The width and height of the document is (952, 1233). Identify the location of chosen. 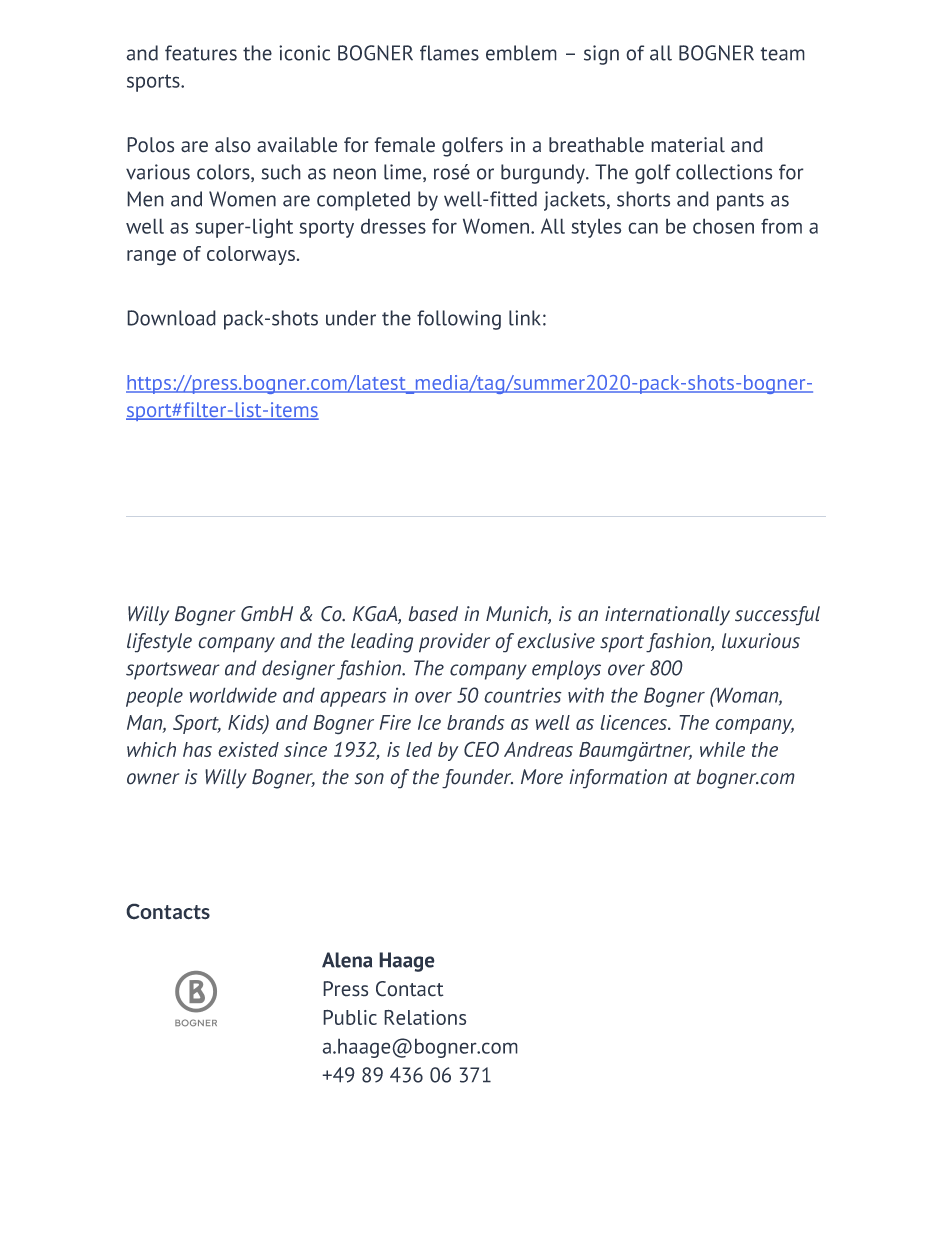
(723, 226).
